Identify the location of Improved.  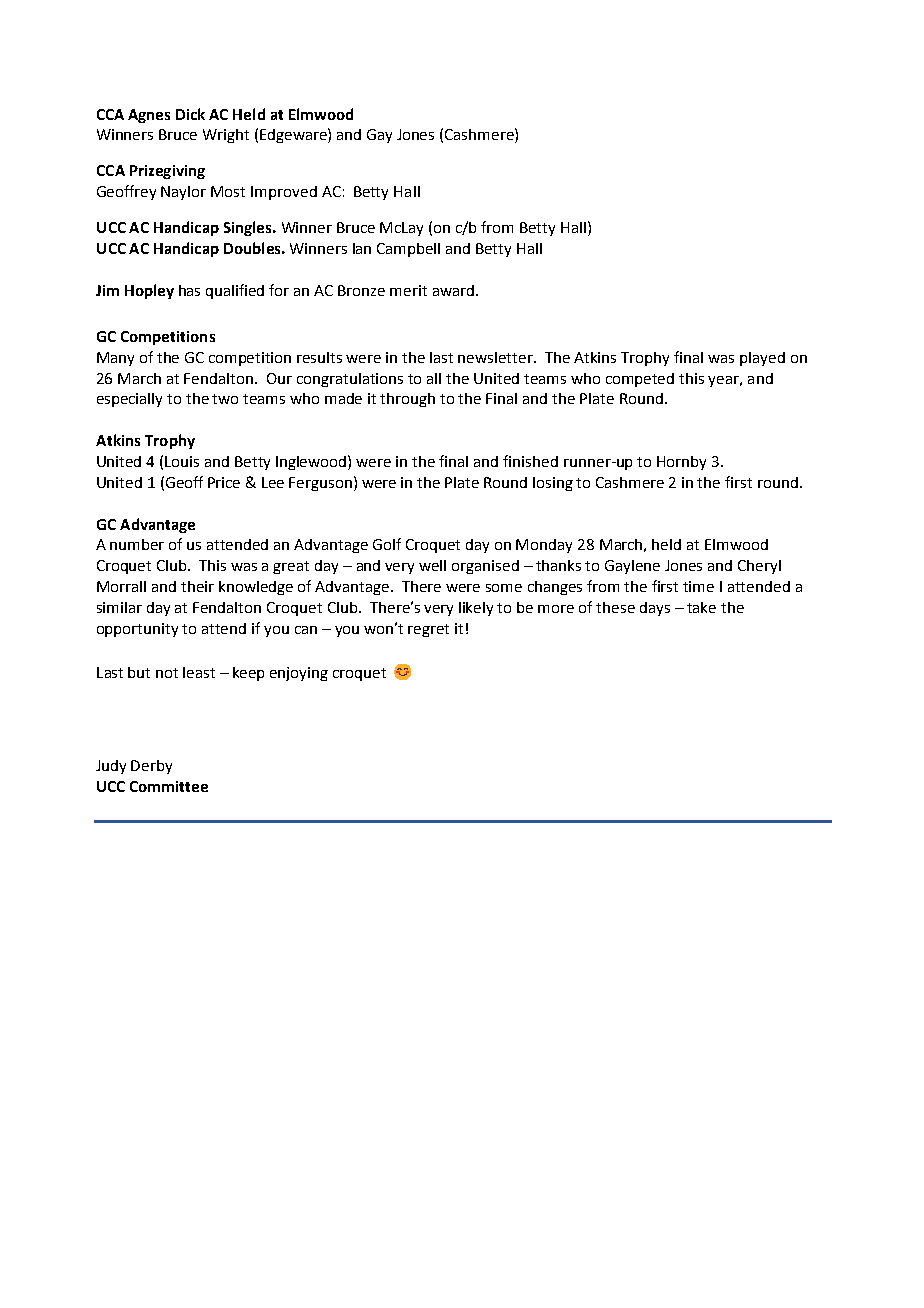
(284, 193).
